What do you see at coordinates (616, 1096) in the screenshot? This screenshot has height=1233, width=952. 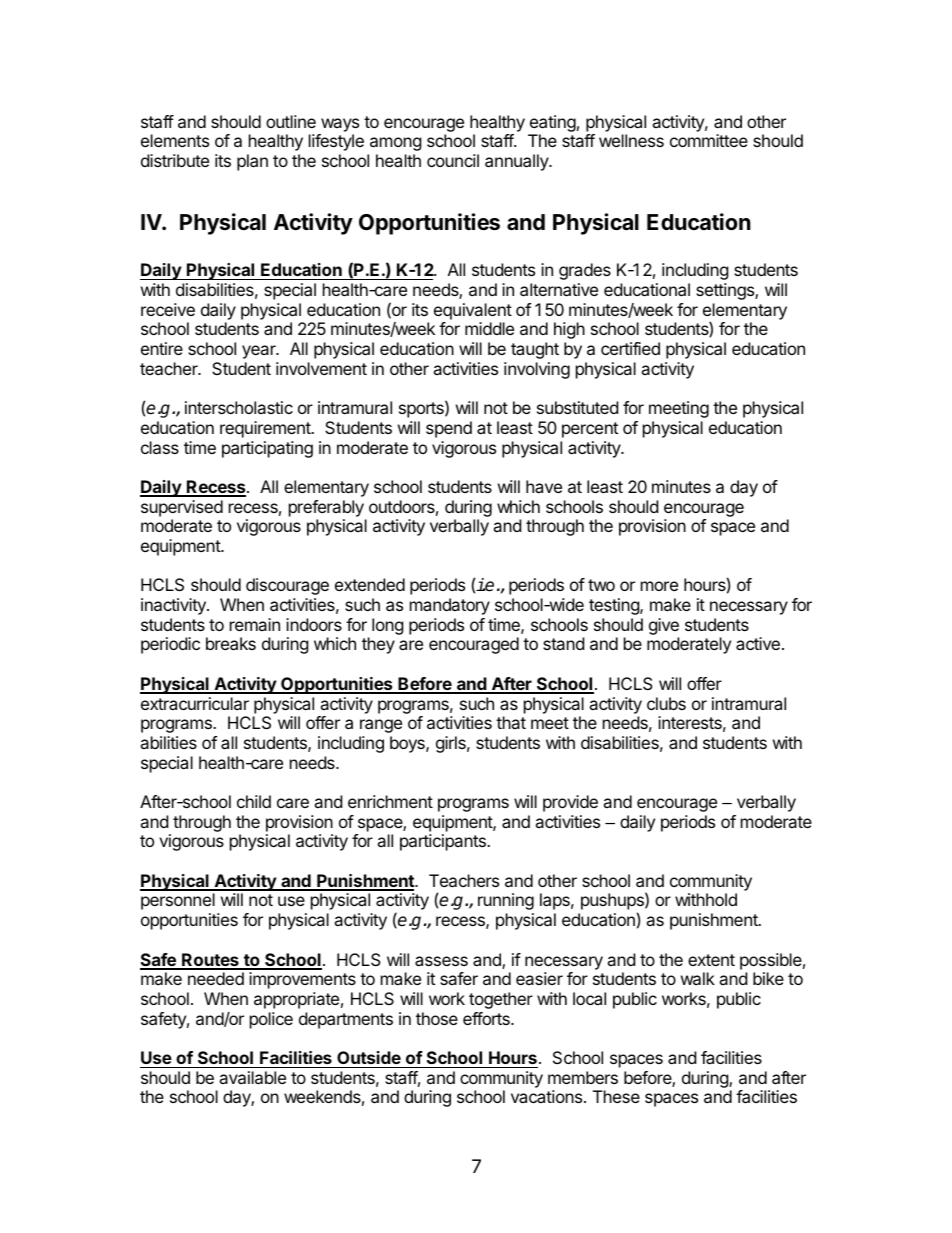 I see `These` at bounding box center [616, 1096].
